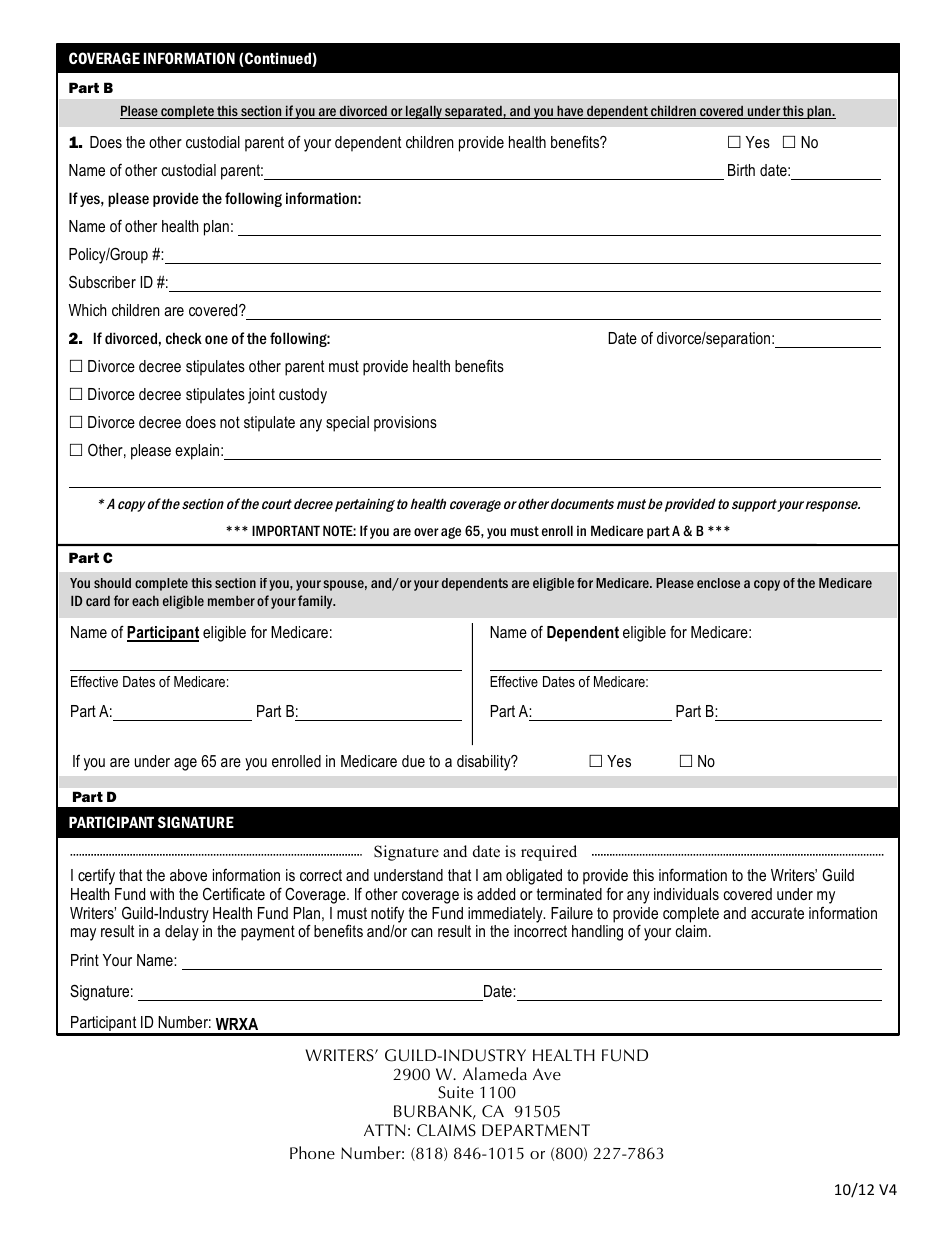 The image size is (952, 1233). I want to click on added, so click(496, 894).
